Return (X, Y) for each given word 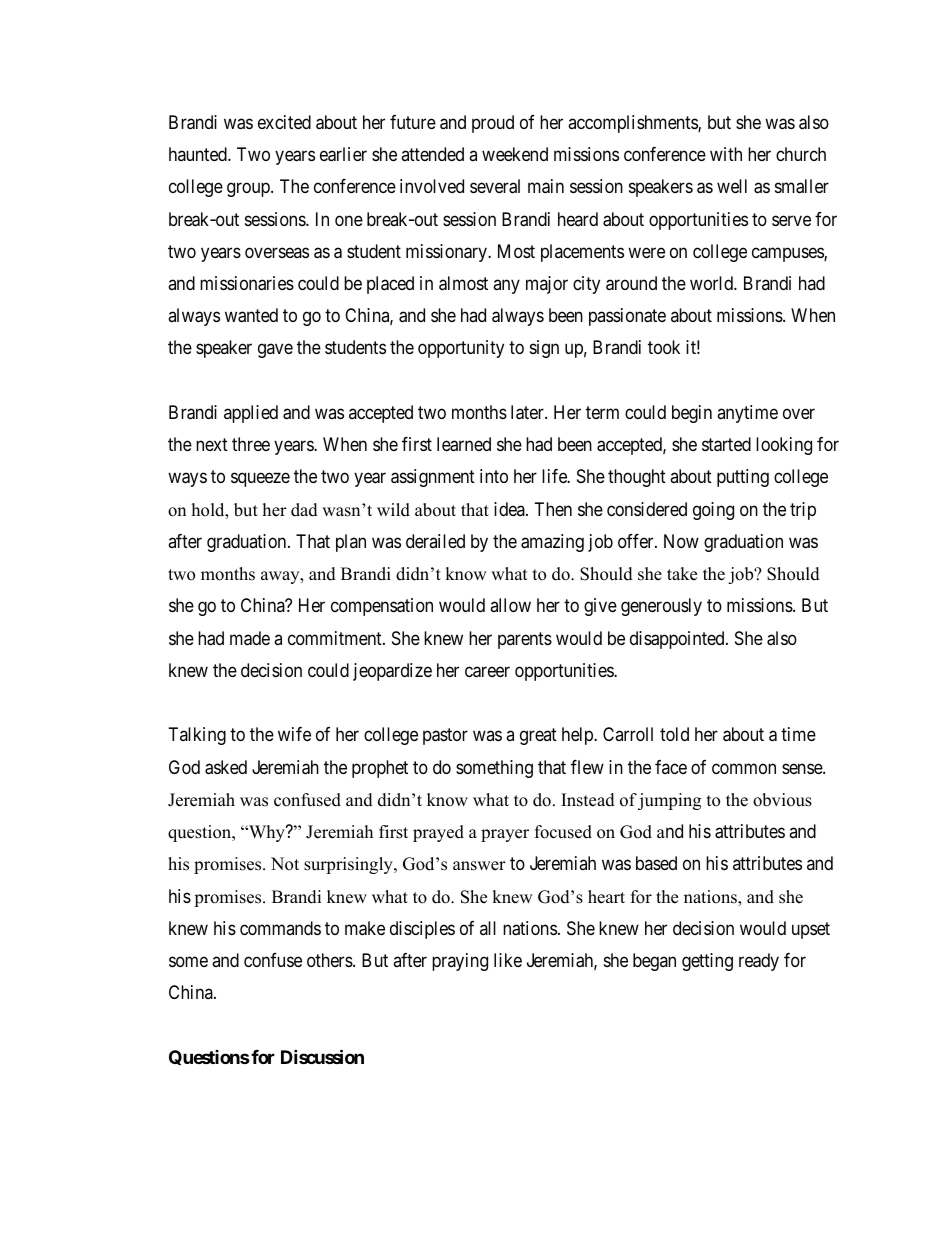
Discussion (322, 1056)
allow (510, 605)
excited (284, 122)
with (726, 154)
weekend (515, 154)
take (682, 574)
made (250, 638)
